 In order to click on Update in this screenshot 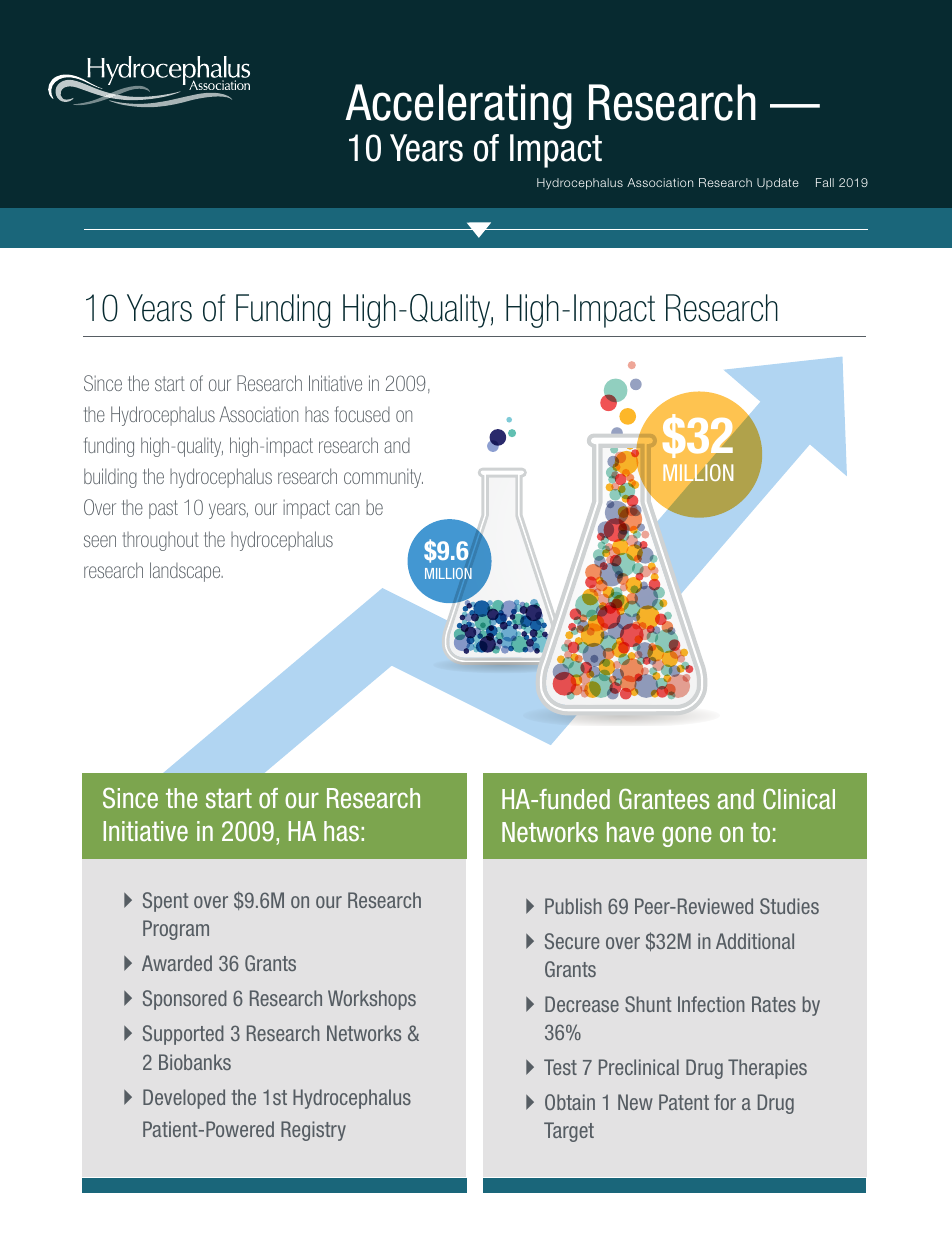, I will do `click(778, 183)`.
